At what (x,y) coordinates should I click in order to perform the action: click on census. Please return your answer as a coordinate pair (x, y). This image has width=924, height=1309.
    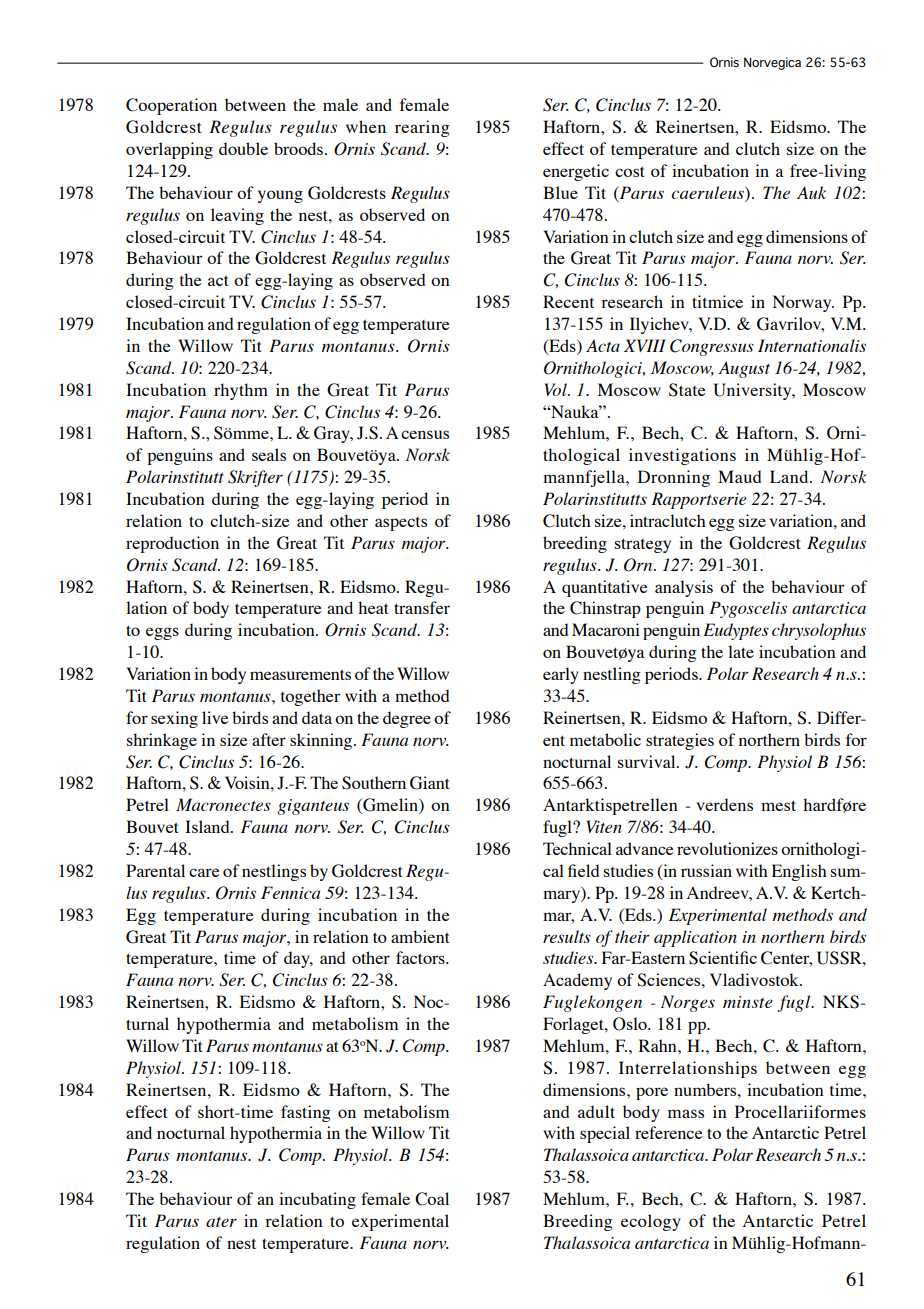
    Looking at the image, I should click on (425, 434).
